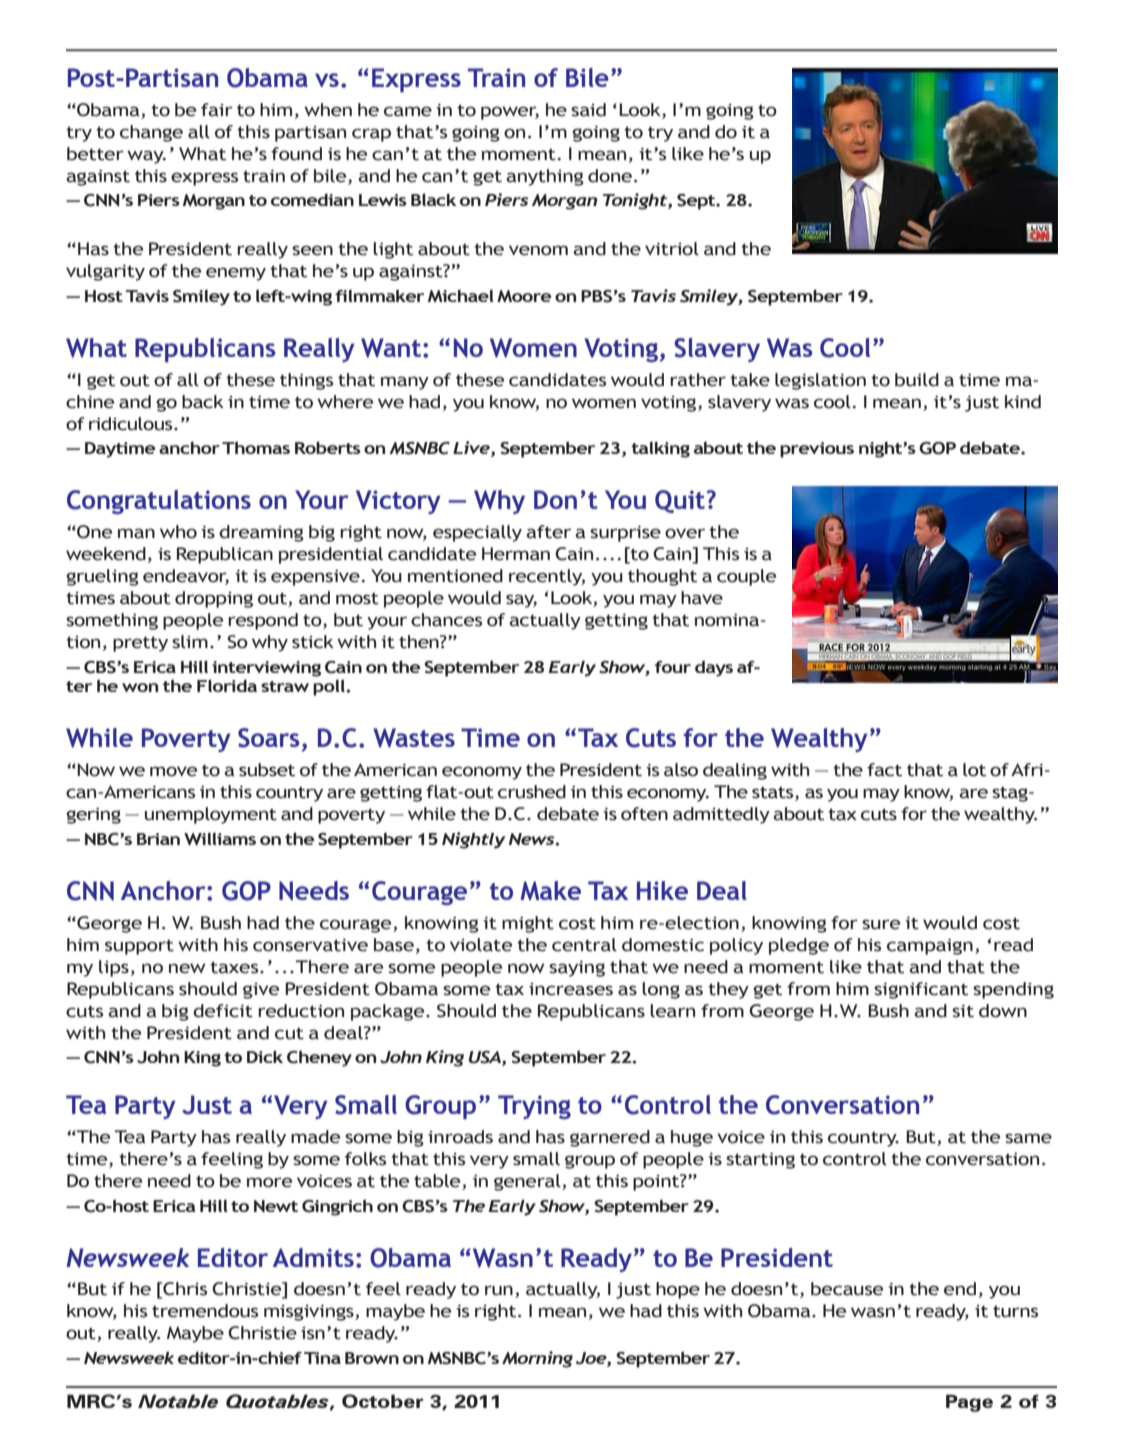 Image resolution: width=1123 pixels, height=1454 pixels. What do you see at coordinates (534, 1107) in the screenshot?
I see `Trying` at bounding box center [534, 1107].
